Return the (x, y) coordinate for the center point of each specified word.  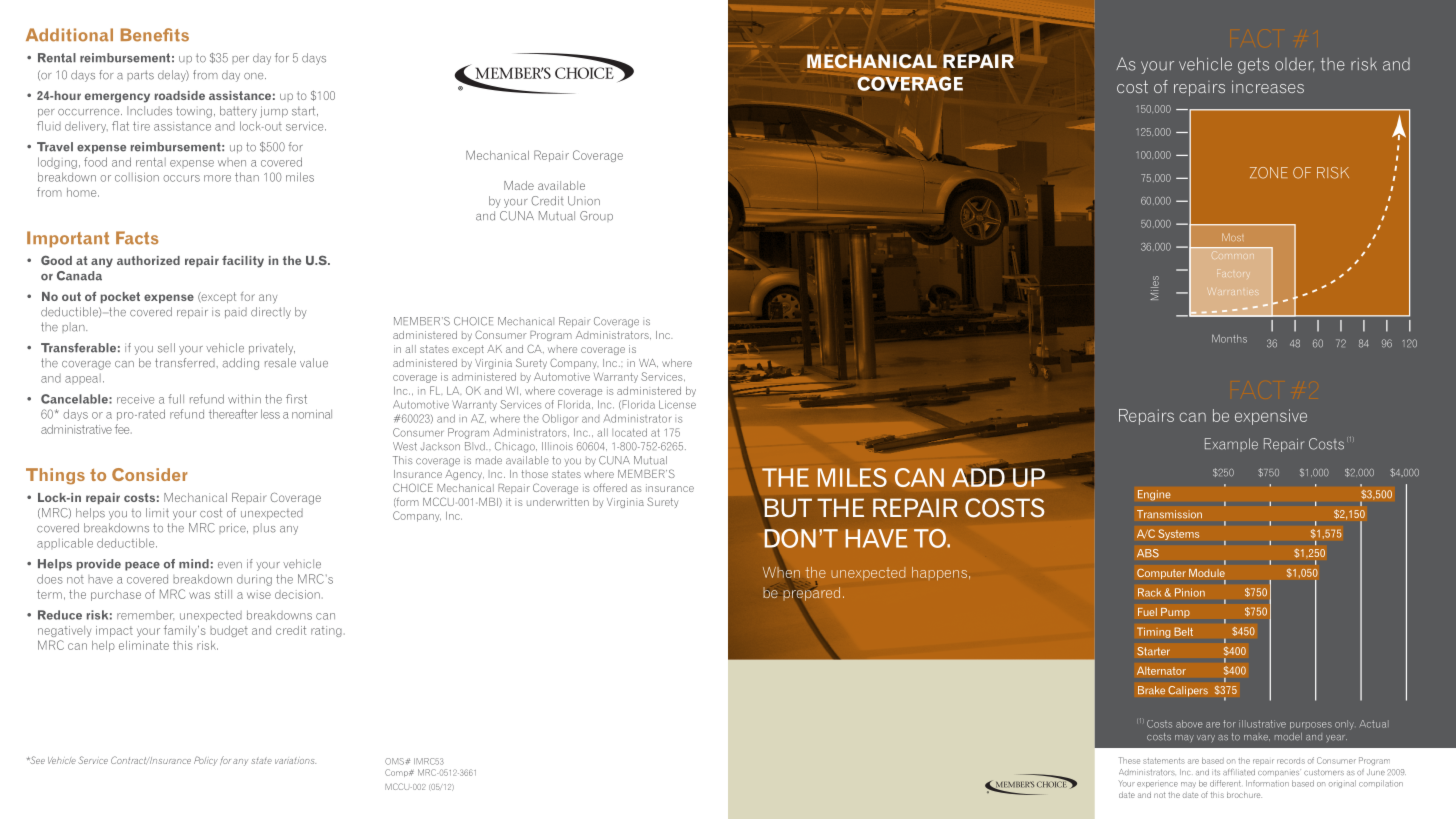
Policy (206, 761)
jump (274, 112)
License (677, 404)
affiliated (1239, 772)
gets (1253, 66)
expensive (1271, 417)
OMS (395, 761)
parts (140, 75)
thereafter (233, 414)
